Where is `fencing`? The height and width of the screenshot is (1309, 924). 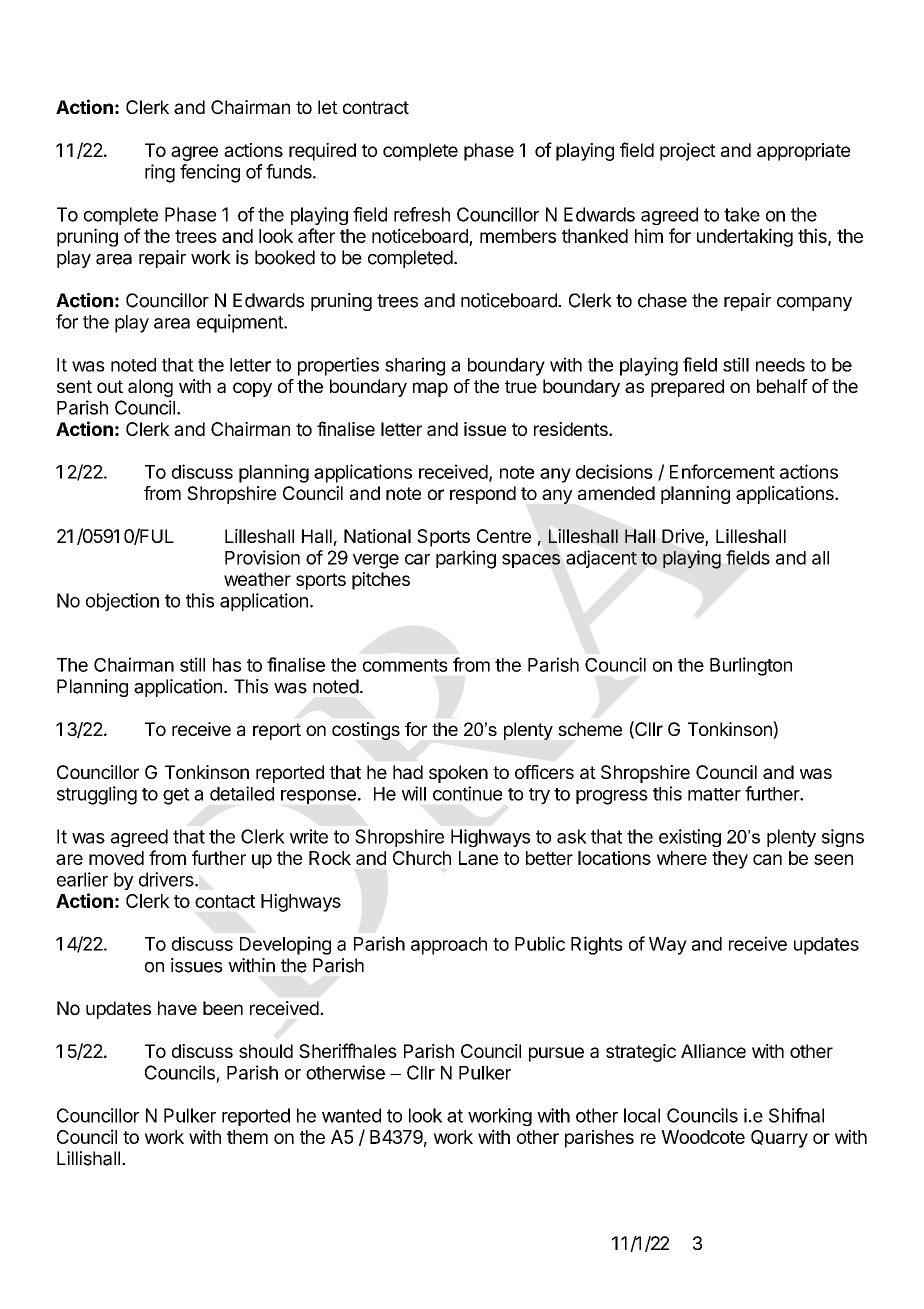
fencing is located at coordinates (210, 173).
